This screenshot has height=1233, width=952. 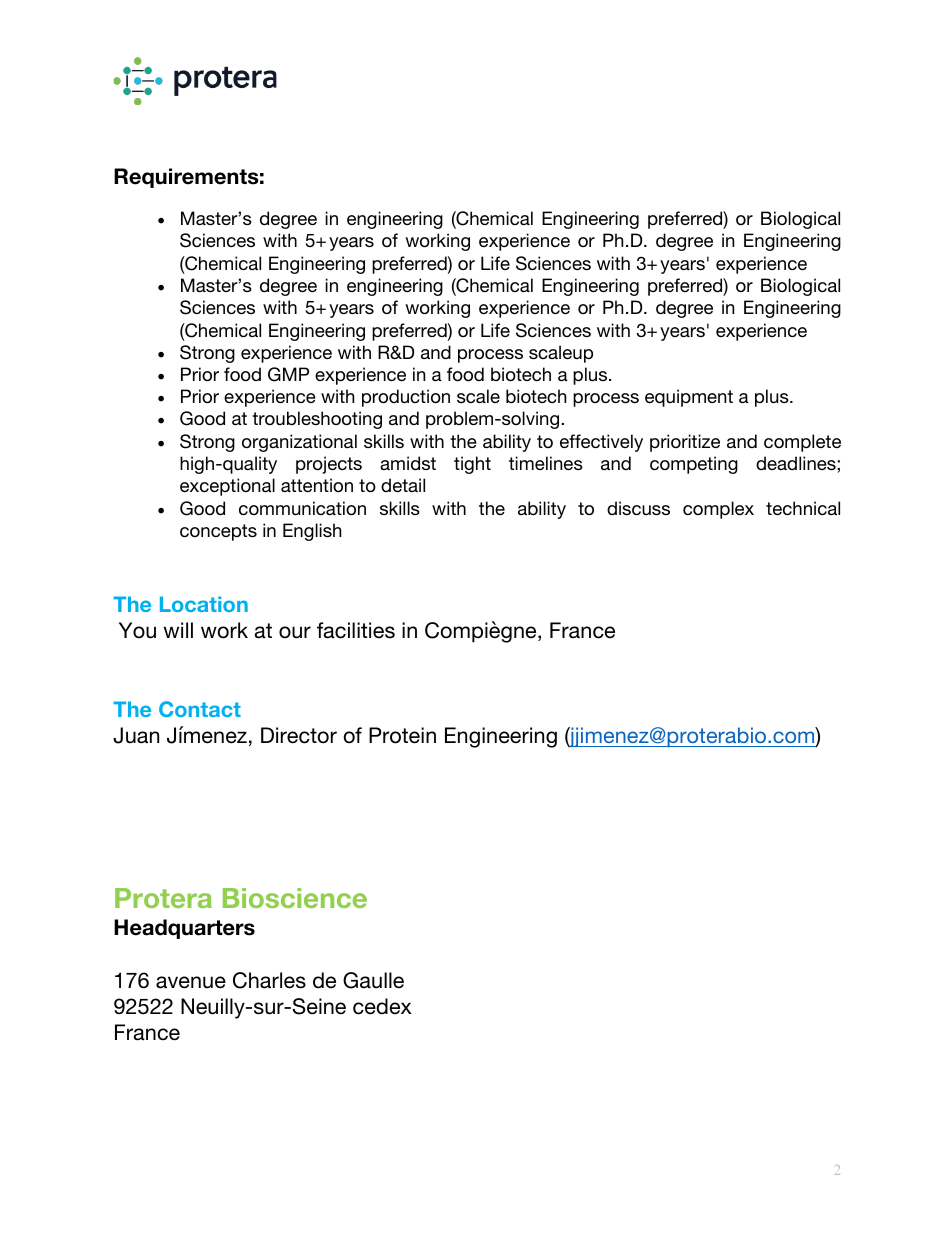 What do you see at coordinates (288, 374) in the screenshot?
I see `GMP` at bounding box center [288, 374].
